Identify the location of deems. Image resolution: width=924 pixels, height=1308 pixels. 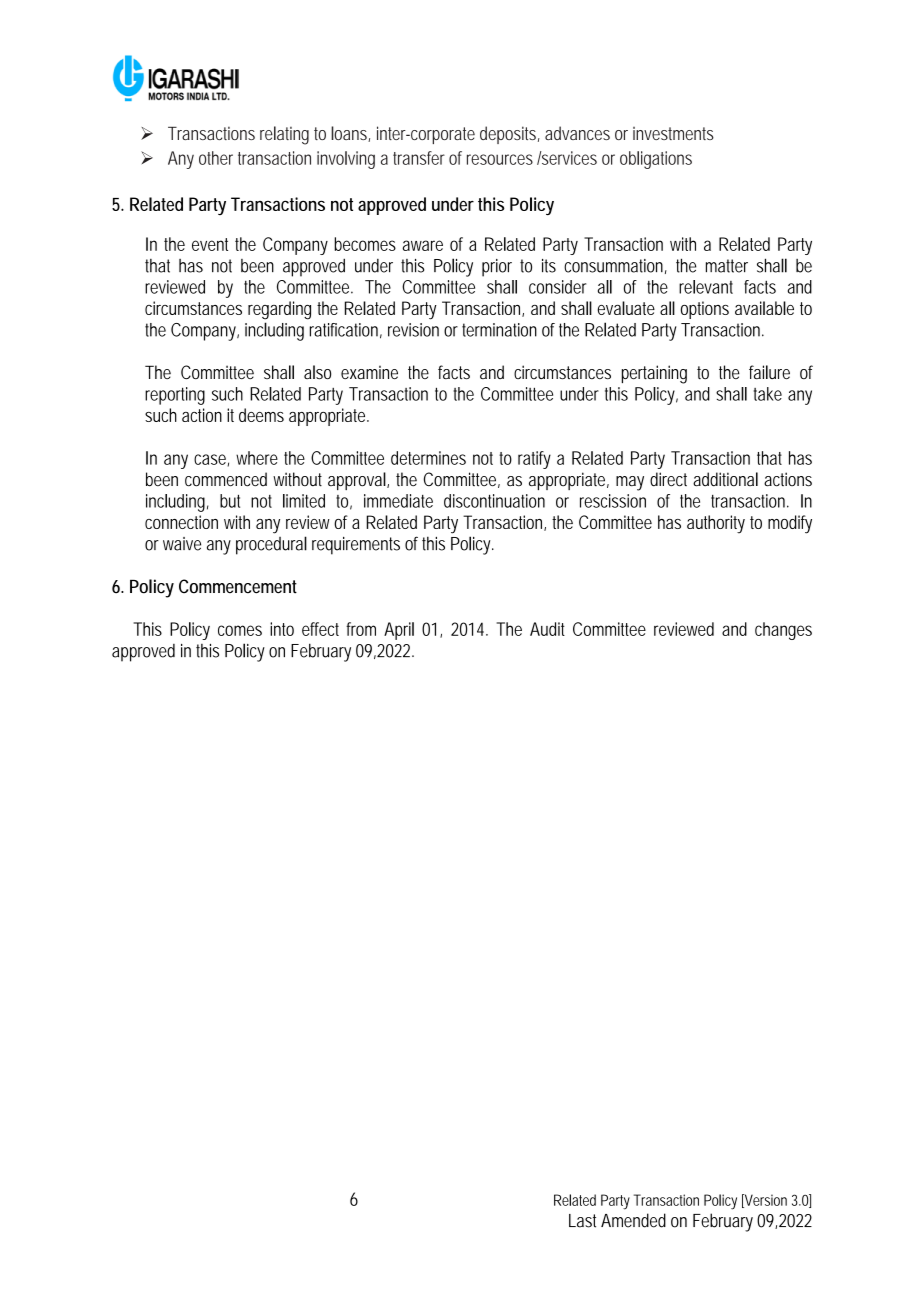
(261, 415).
